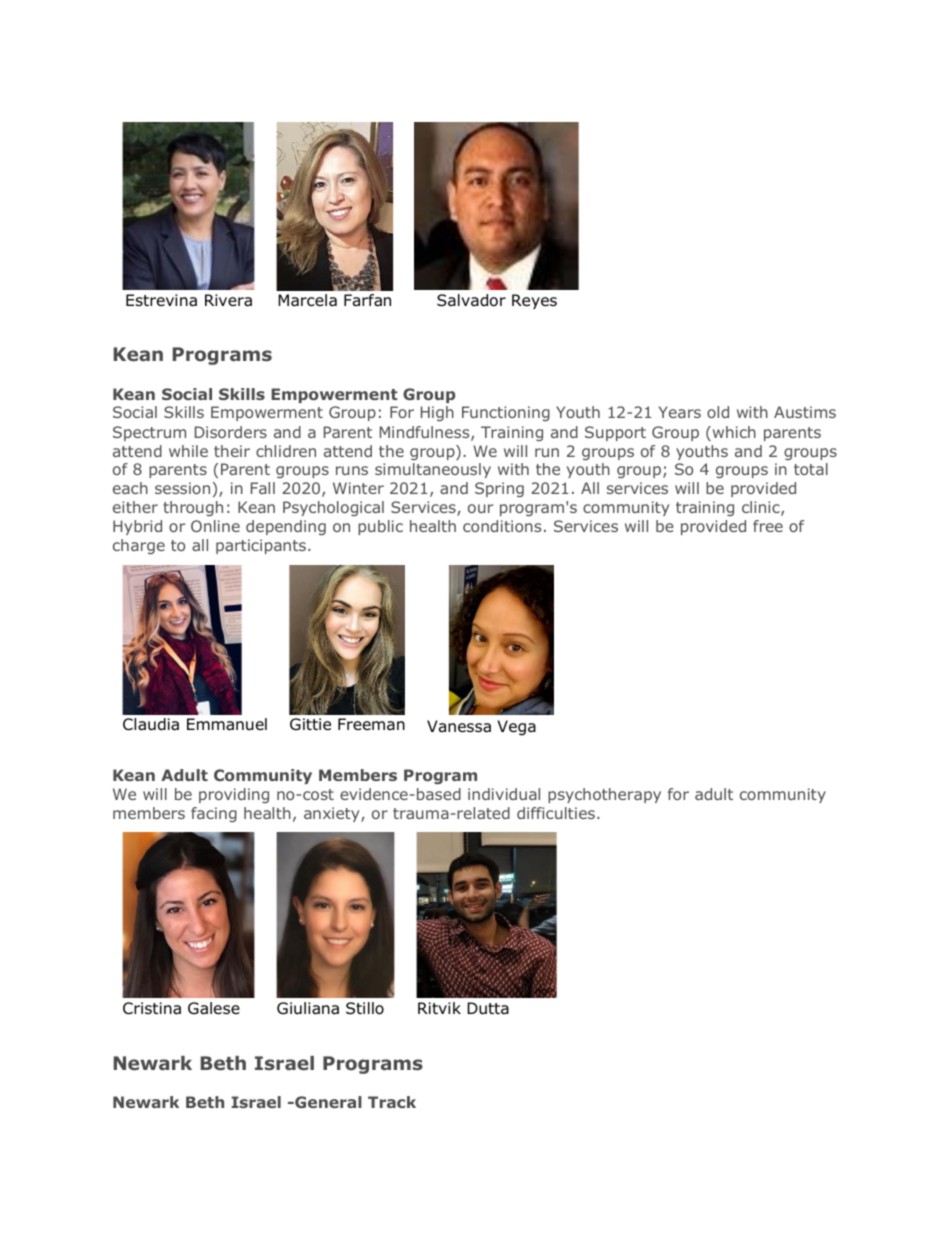 This screenshot has width=952, height=1233. I want to click on Spring, so click(499, 489).
